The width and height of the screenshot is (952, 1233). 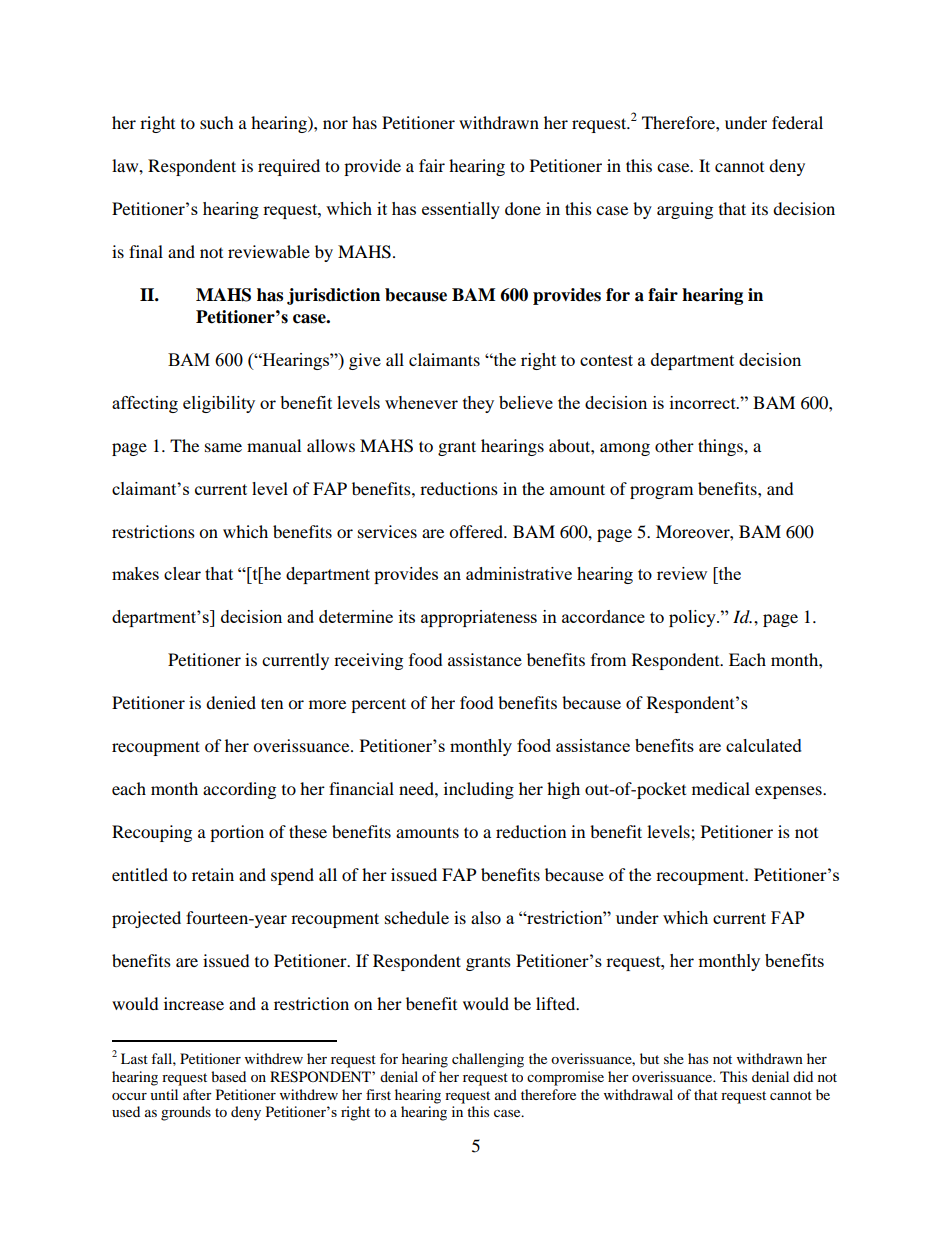 What do you see at coordinates (197, 1094) in the screenshot?
I see `after` at bounding box center [197, 1094].
